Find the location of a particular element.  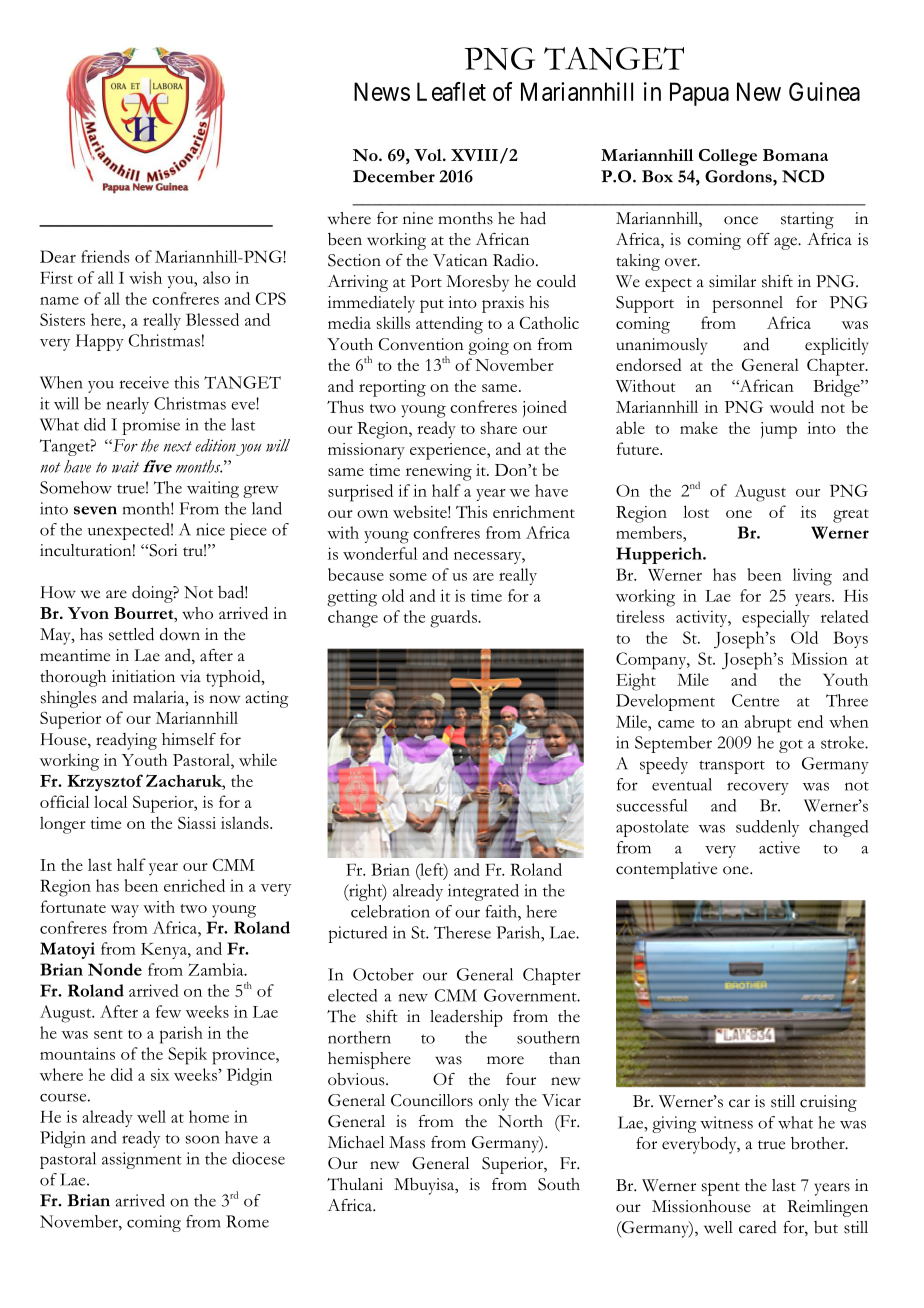

integrated is located at coordinates (483, 892).
